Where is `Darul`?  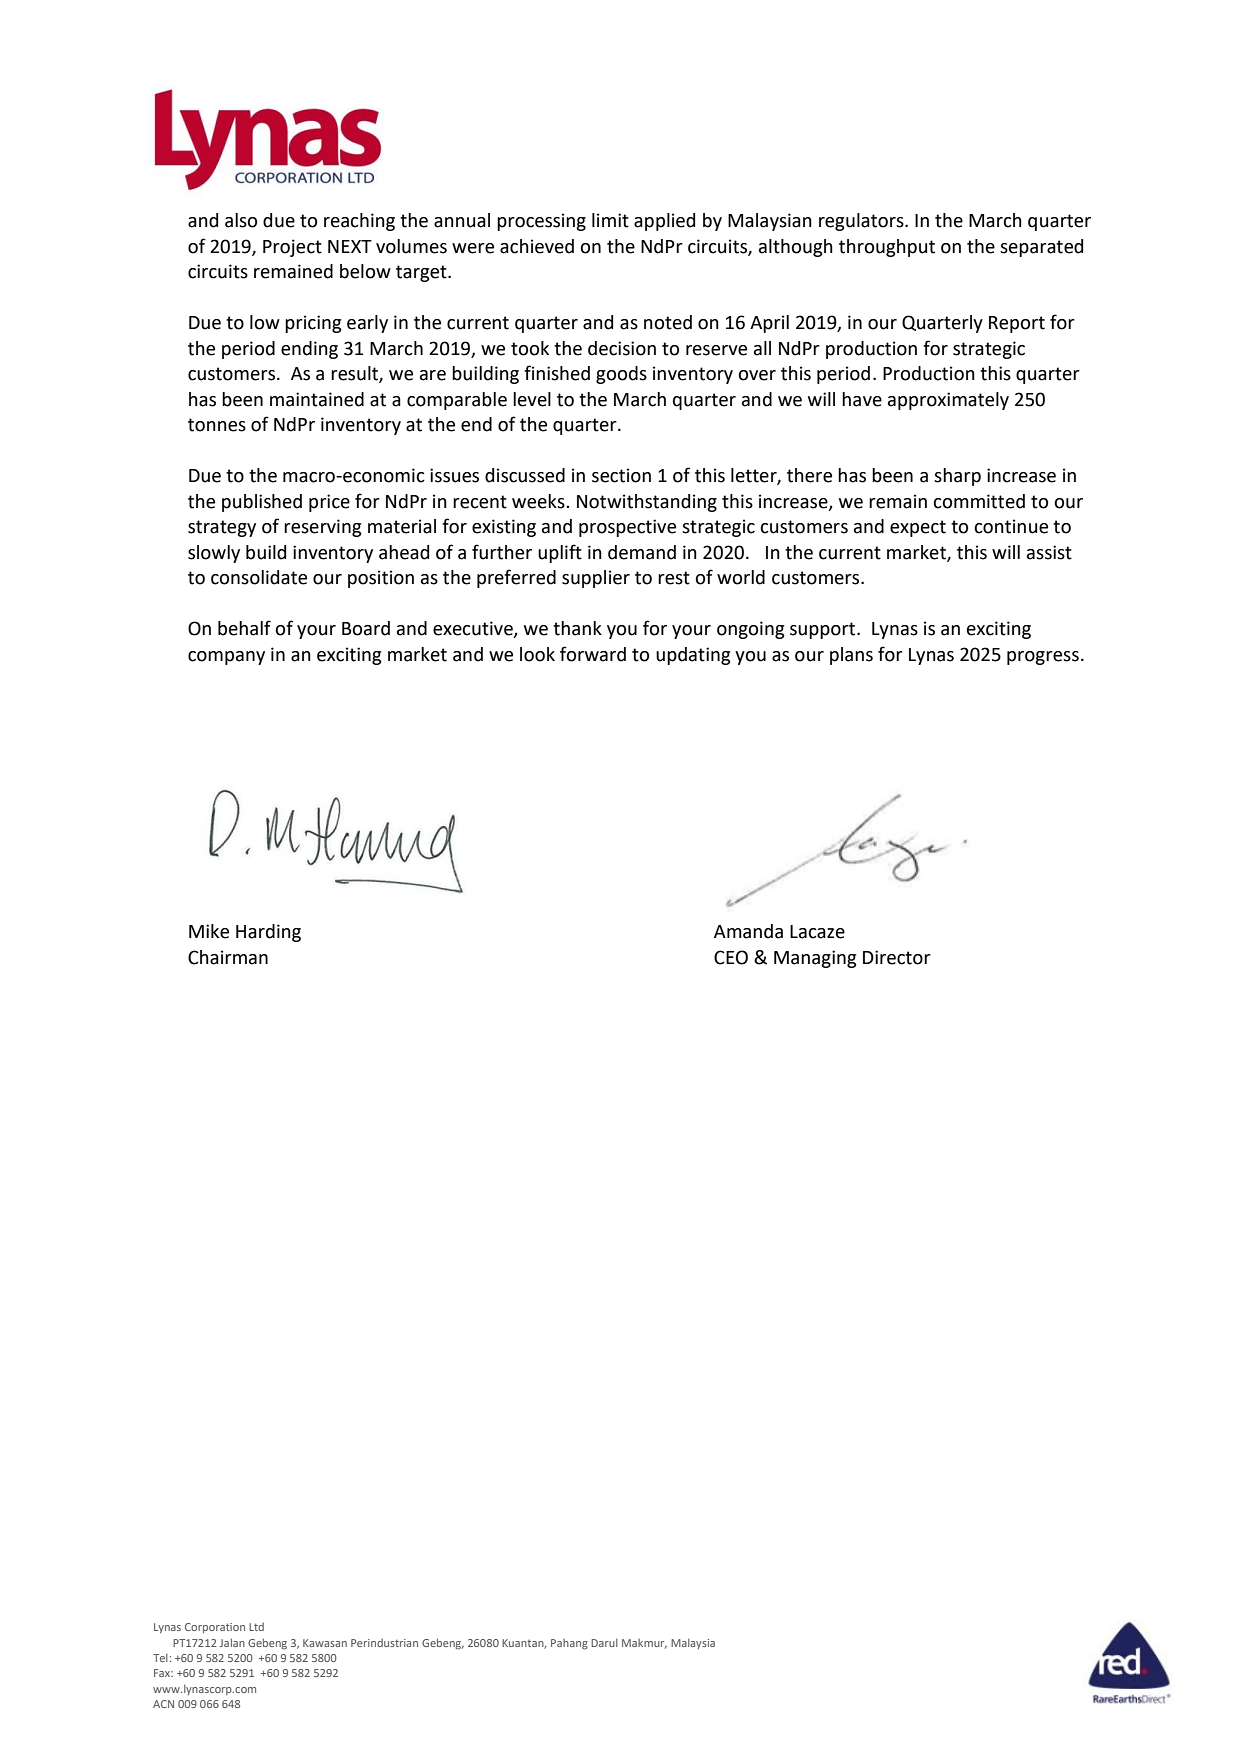 Darul is located at coordinates (604, 1643).
